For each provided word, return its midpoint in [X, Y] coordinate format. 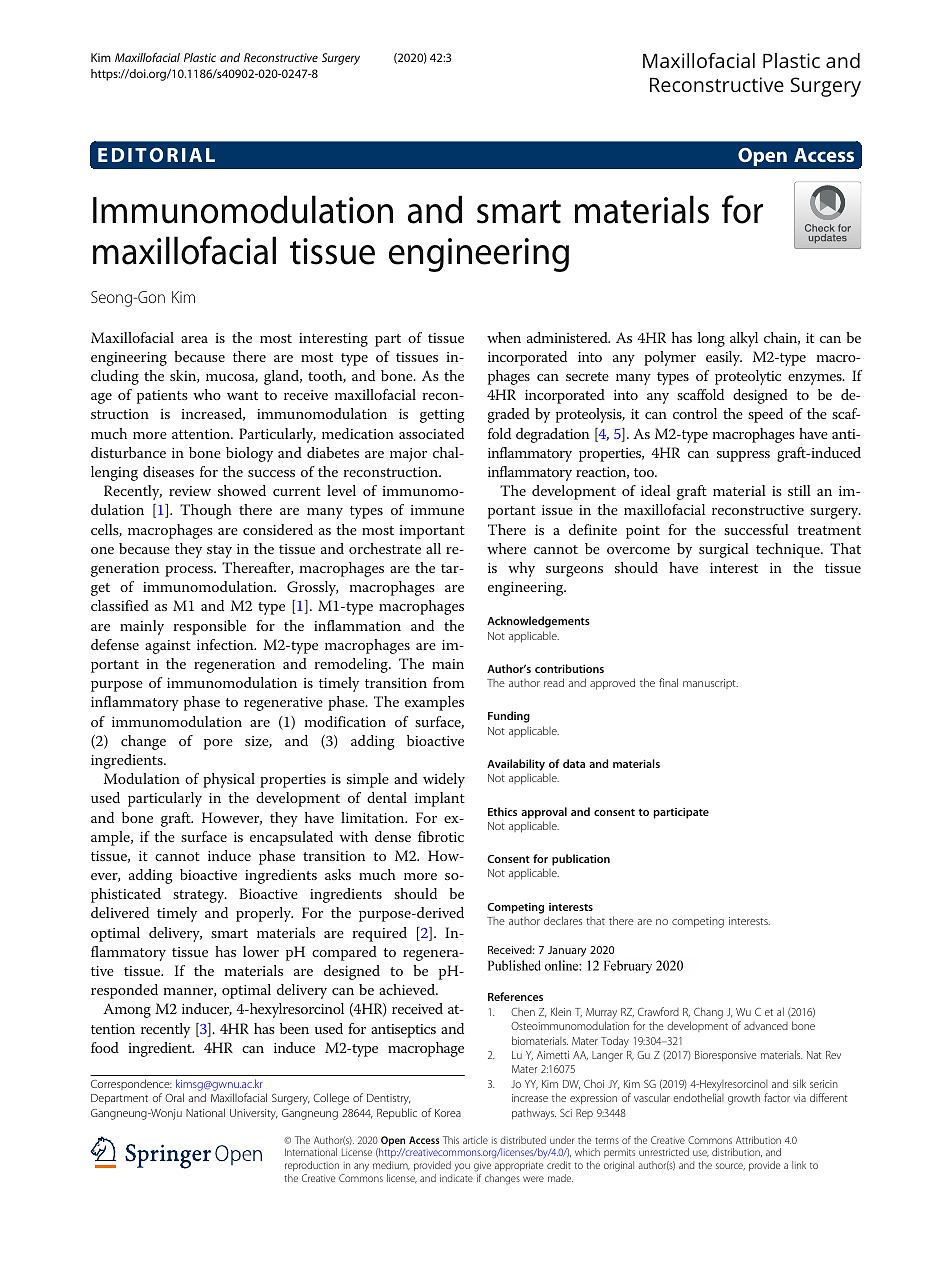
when [504, 337]
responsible [209, 627]
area [194, 339]
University [254, 1114]
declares [563, 920]
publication [581, 860]
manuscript [710, 684]
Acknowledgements [538, 622]
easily [724, 358]
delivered [120, 912]
